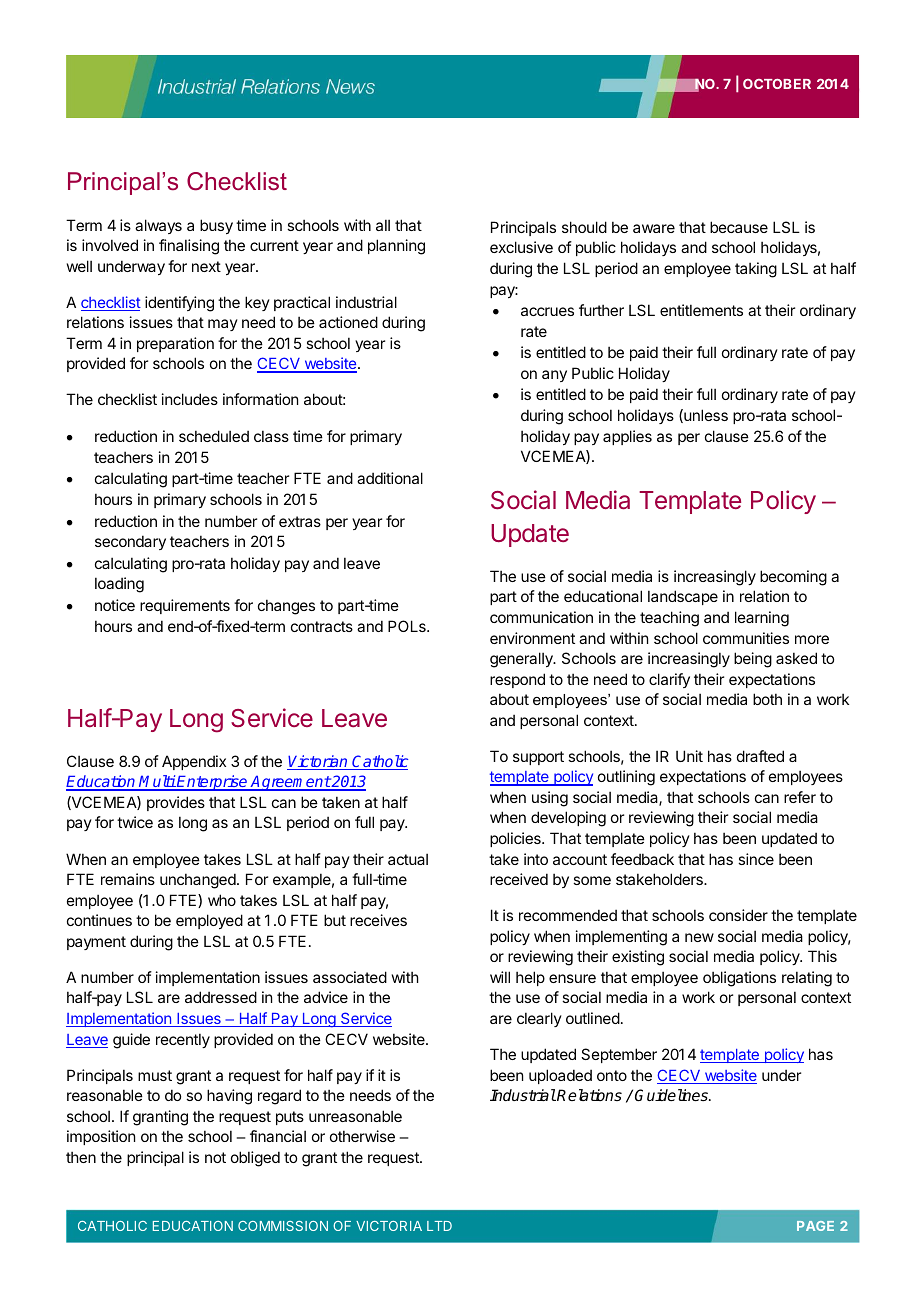 The image size is (924, 1308). I want to click on any, so click(554, 376).
